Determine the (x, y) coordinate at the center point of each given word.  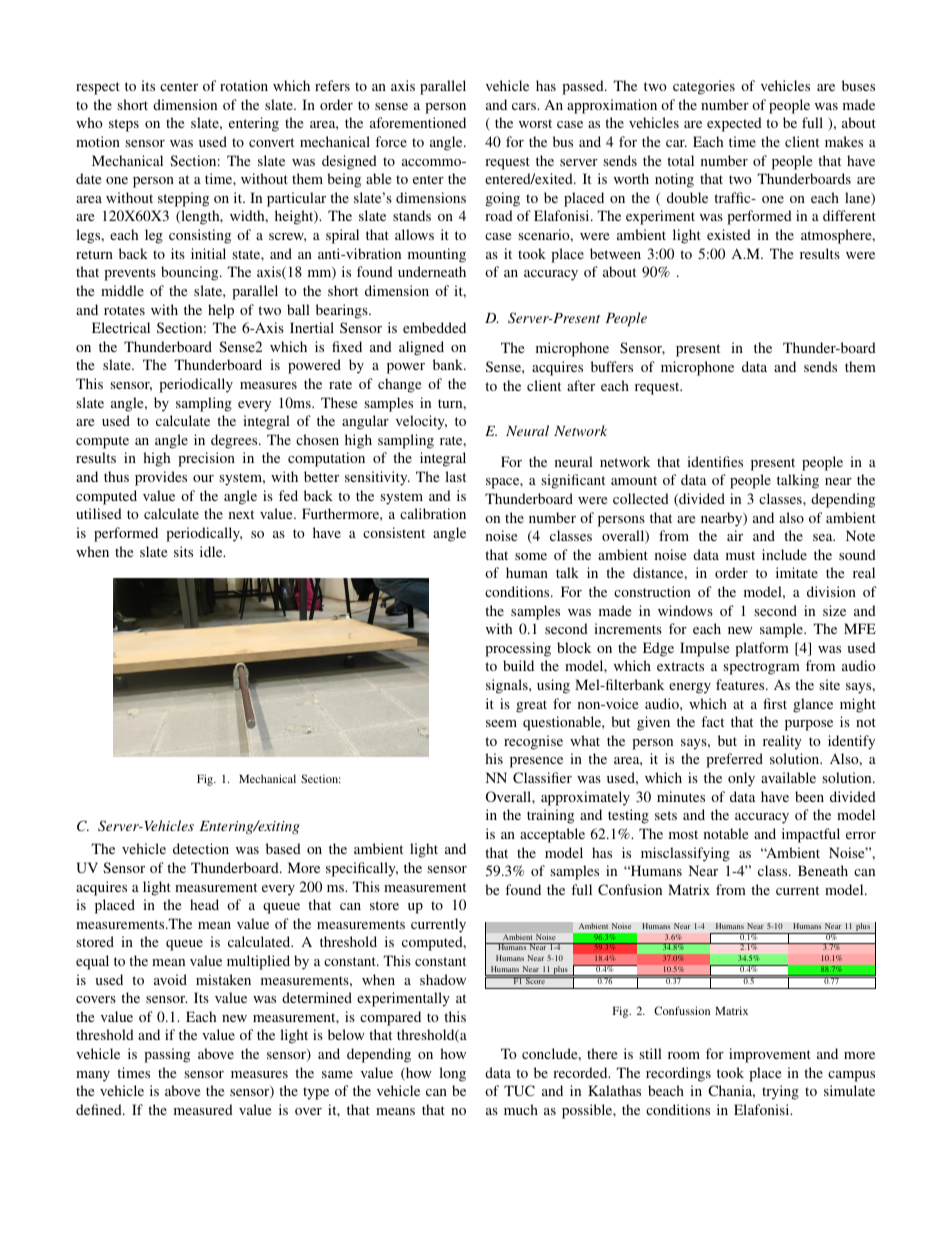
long (452, 1074)
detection (201, 848)
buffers (612, 366)
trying (780, 1092)
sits (183, 551)
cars (525, 106)
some (531, 556)
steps (124, 125)
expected (734, 124)
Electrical (121, 327)
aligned (421, 348)
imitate (797, 572)
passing (167, 1055)
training (550, 816)
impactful (811, 835)
